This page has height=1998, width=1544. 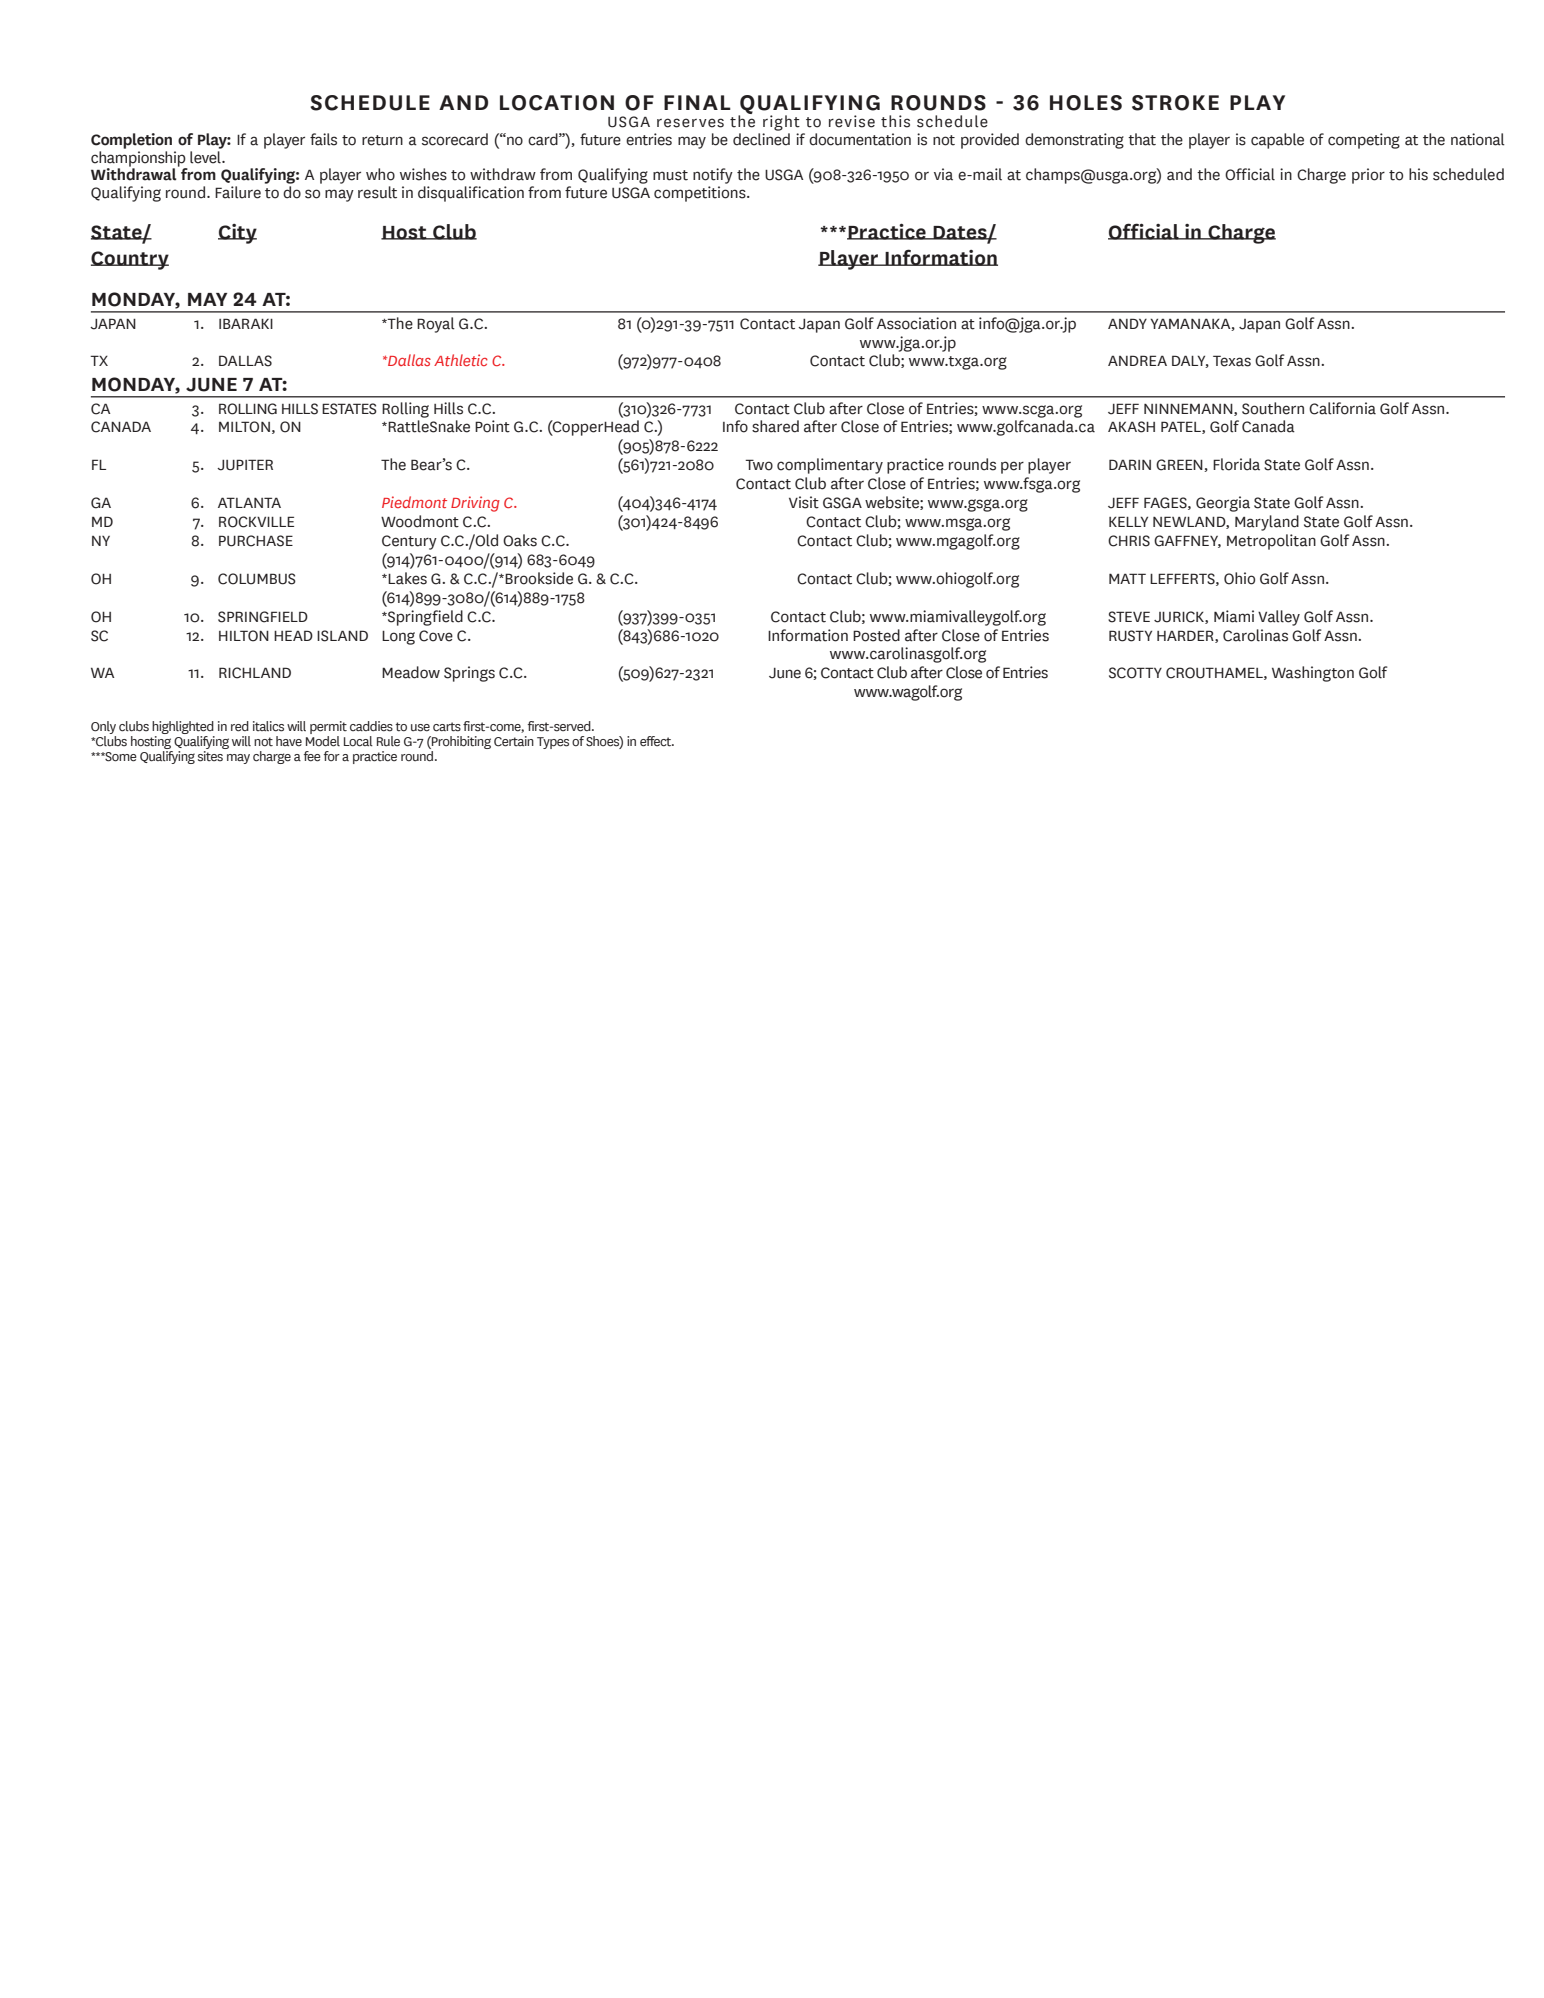 I want to click on right, so click(x=781, y=124).
